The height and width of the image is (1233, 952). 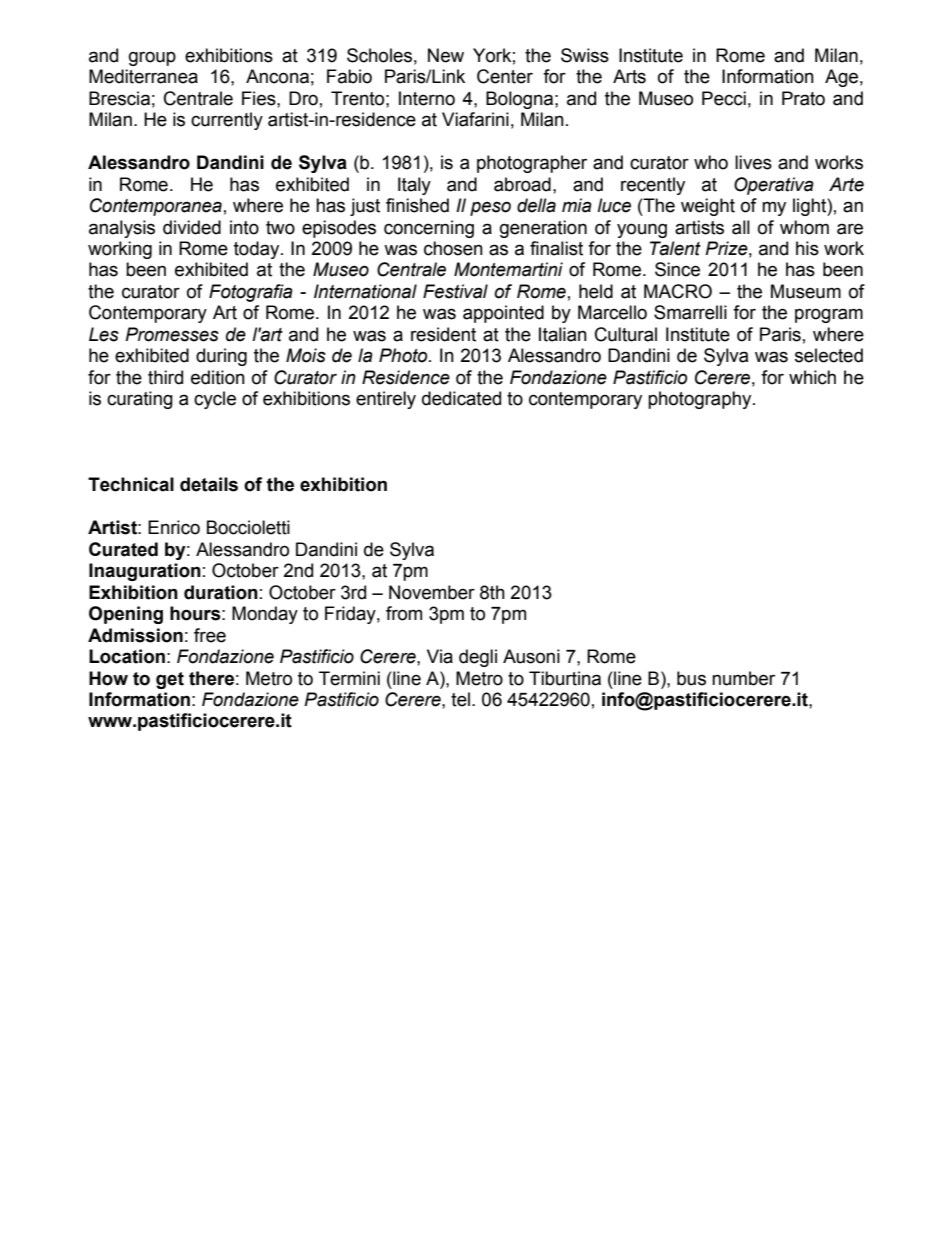 What do you see at coordinates (841, 78) in the image?
I see `Age` at bounding box center [841, 78].
